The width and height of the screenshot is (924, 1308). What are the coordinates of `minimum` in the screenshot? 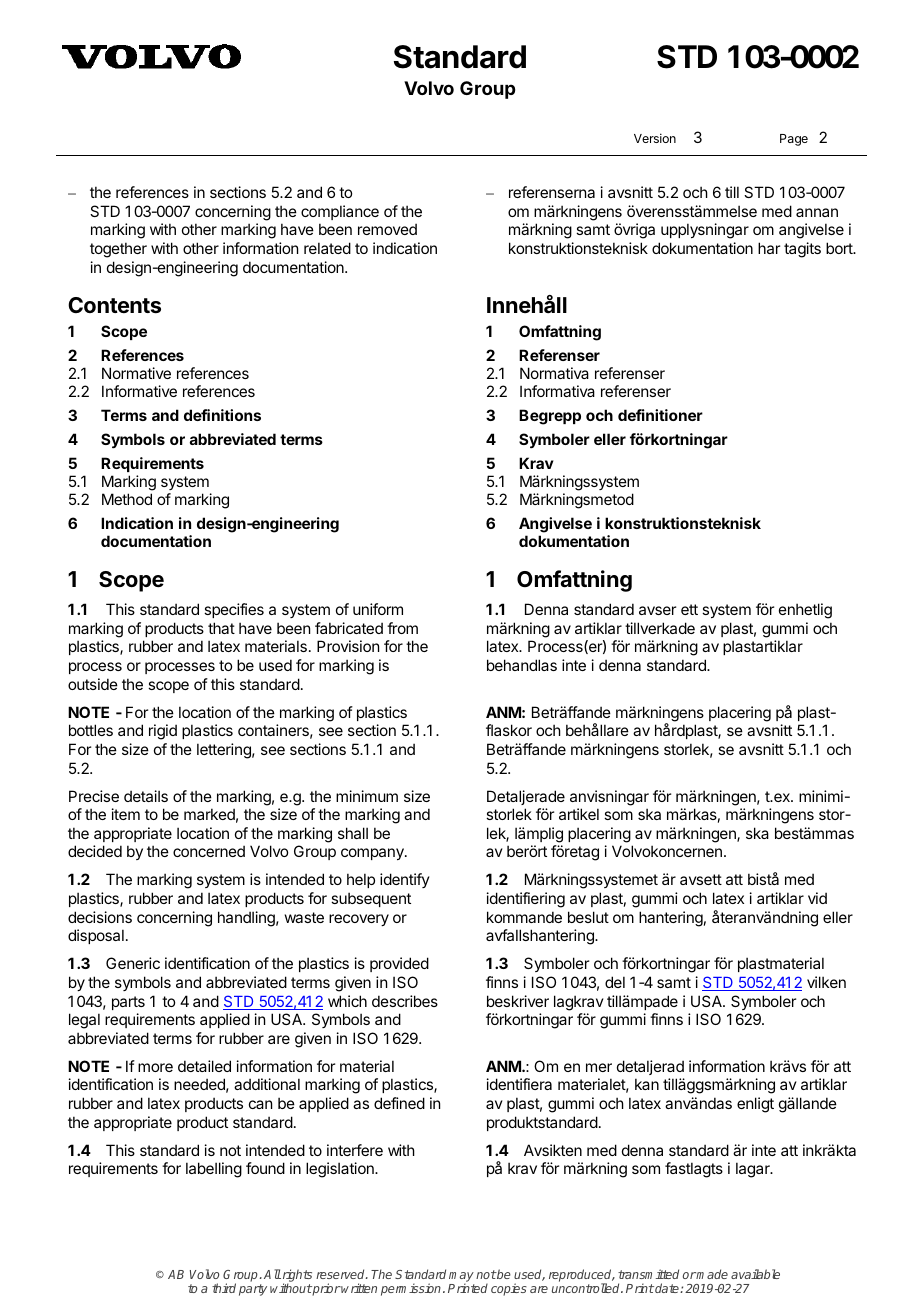 It's located at (367, 796).
